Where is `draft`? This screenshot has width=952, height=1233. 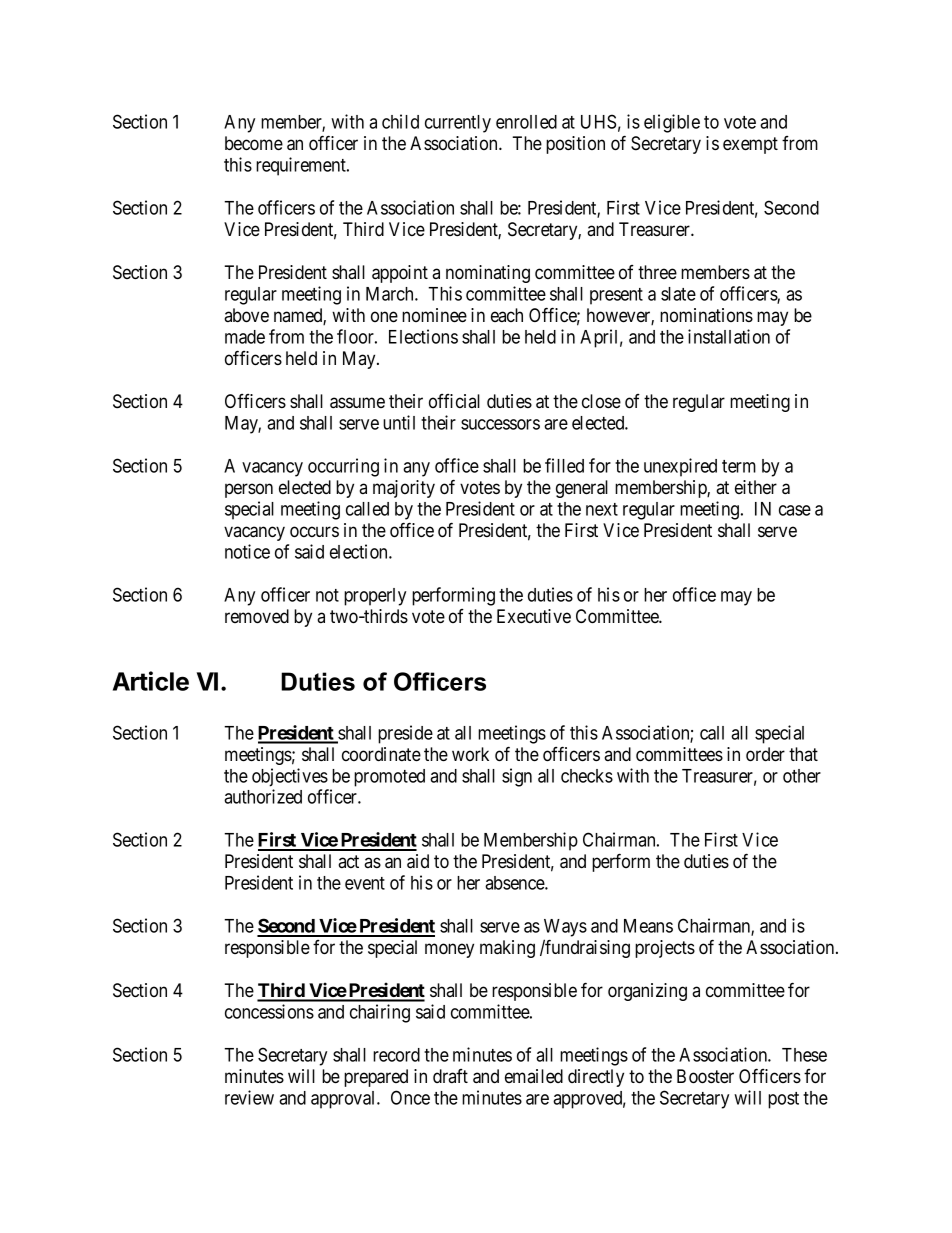 draft is located at coordinates (450, 1076).
